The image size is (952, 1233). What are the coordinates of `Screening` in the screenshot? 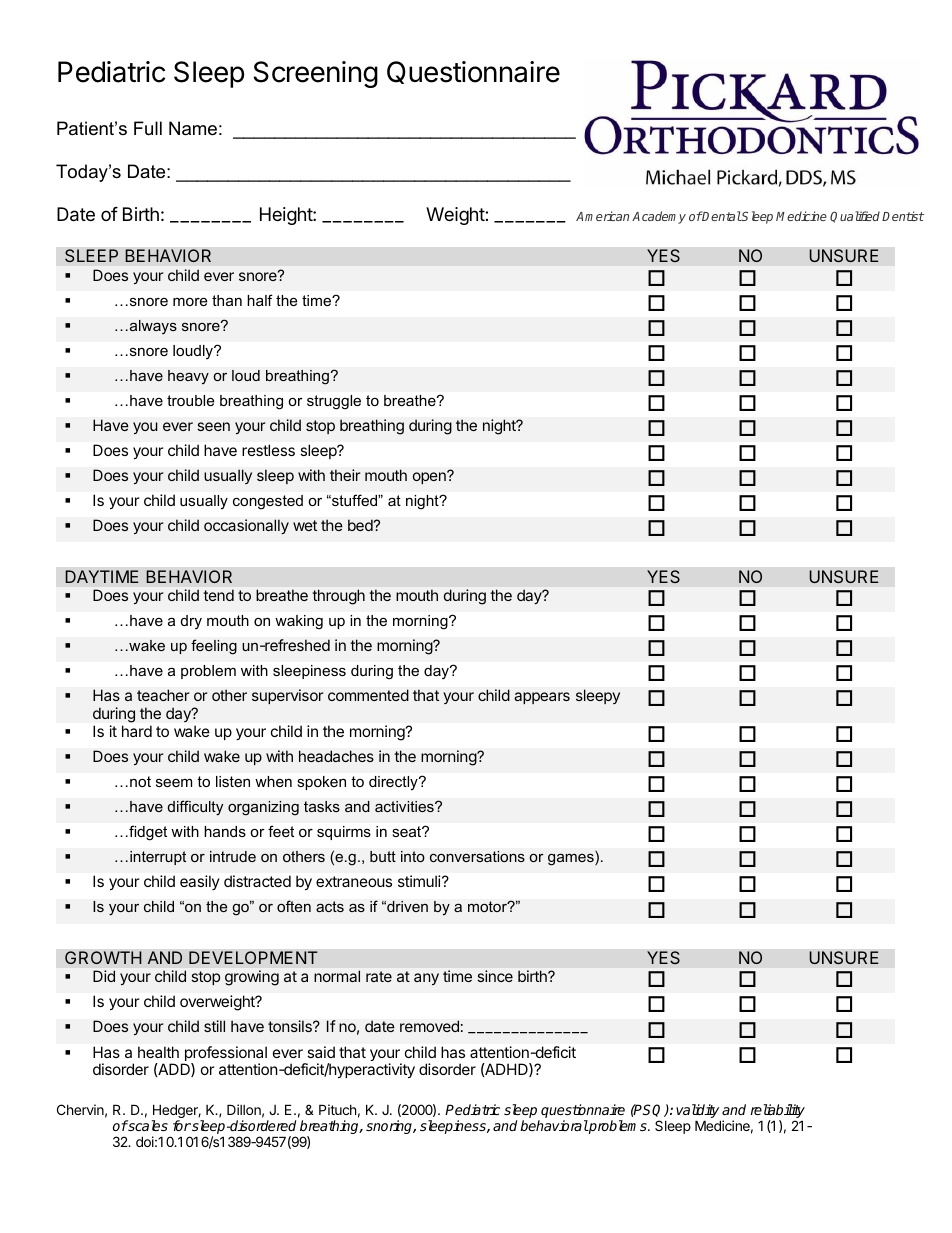 It's located at (316, 74).
